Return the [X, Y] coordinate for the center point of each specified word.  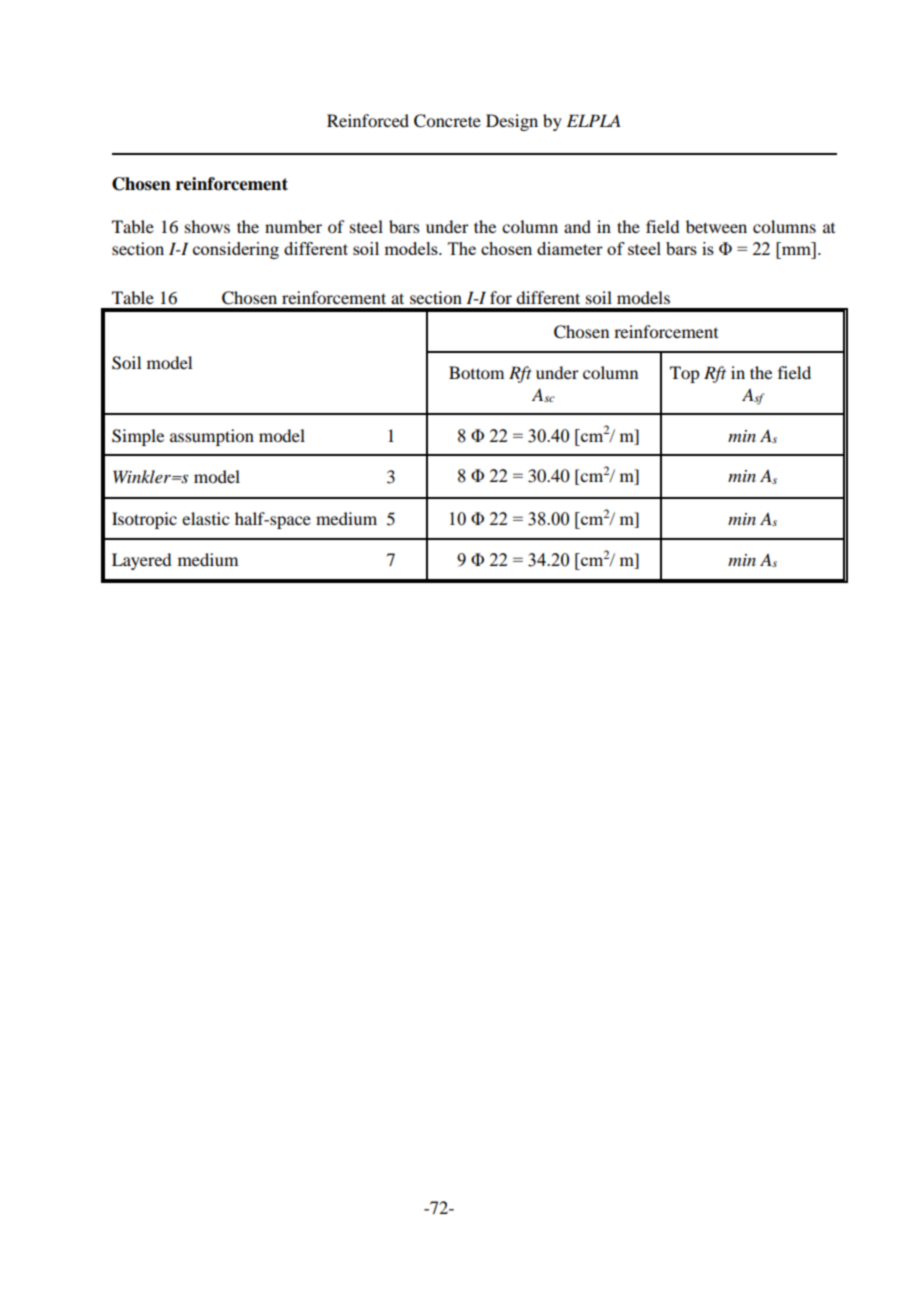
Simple [138, 437]
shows [207, 226]
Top [684, 374]
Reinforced [368, 120]
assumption [212, 437]
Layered [141, 561]
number [293, 226]
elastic [205, 518]
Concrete [447, 121]
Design [512, 122]
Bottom [476, 372]
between [716, 226]
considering [236, 250]
